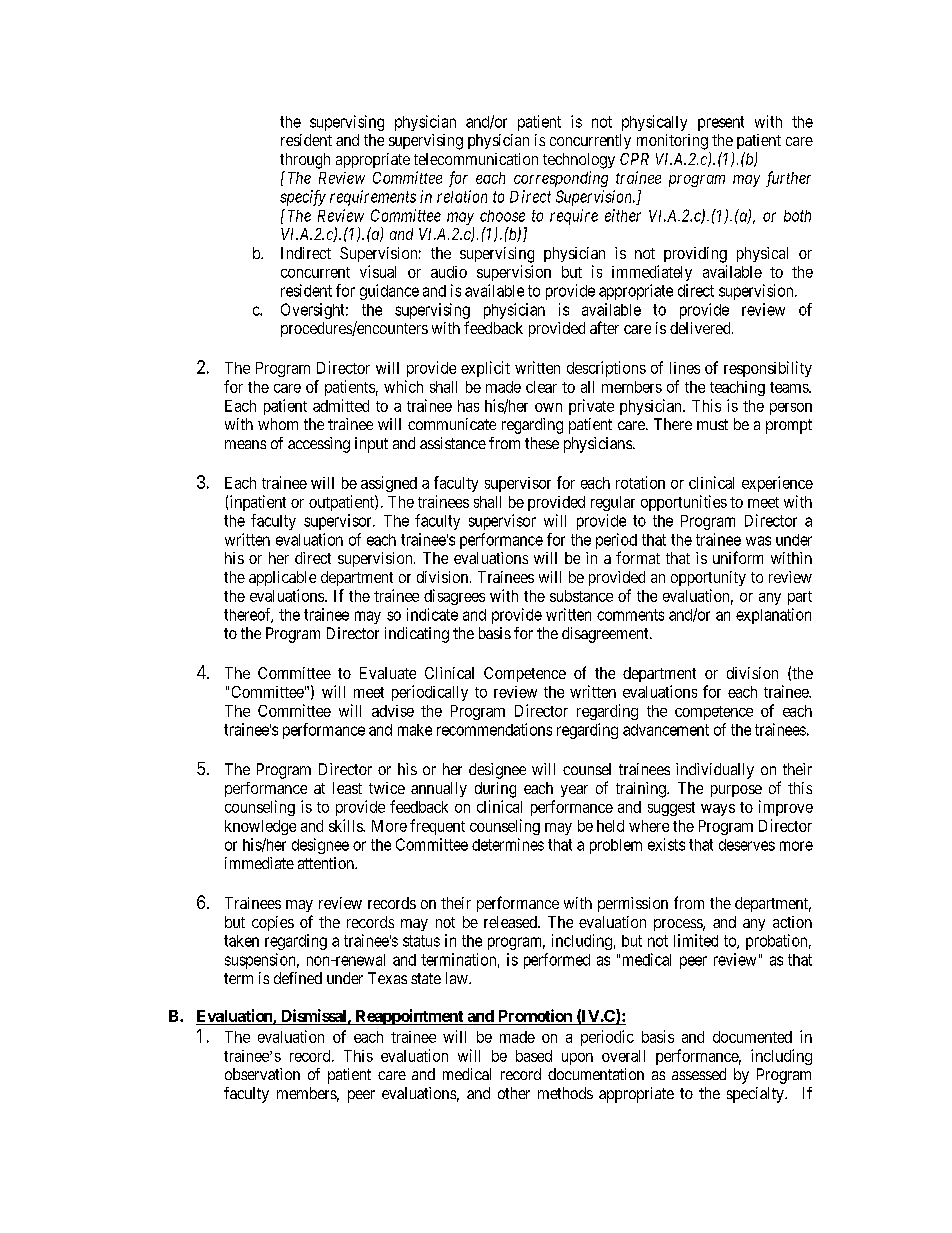 This page has width=952, height=1233. Describe the element at coordinates (534, 1056) in the page. I see `based` at that location.
